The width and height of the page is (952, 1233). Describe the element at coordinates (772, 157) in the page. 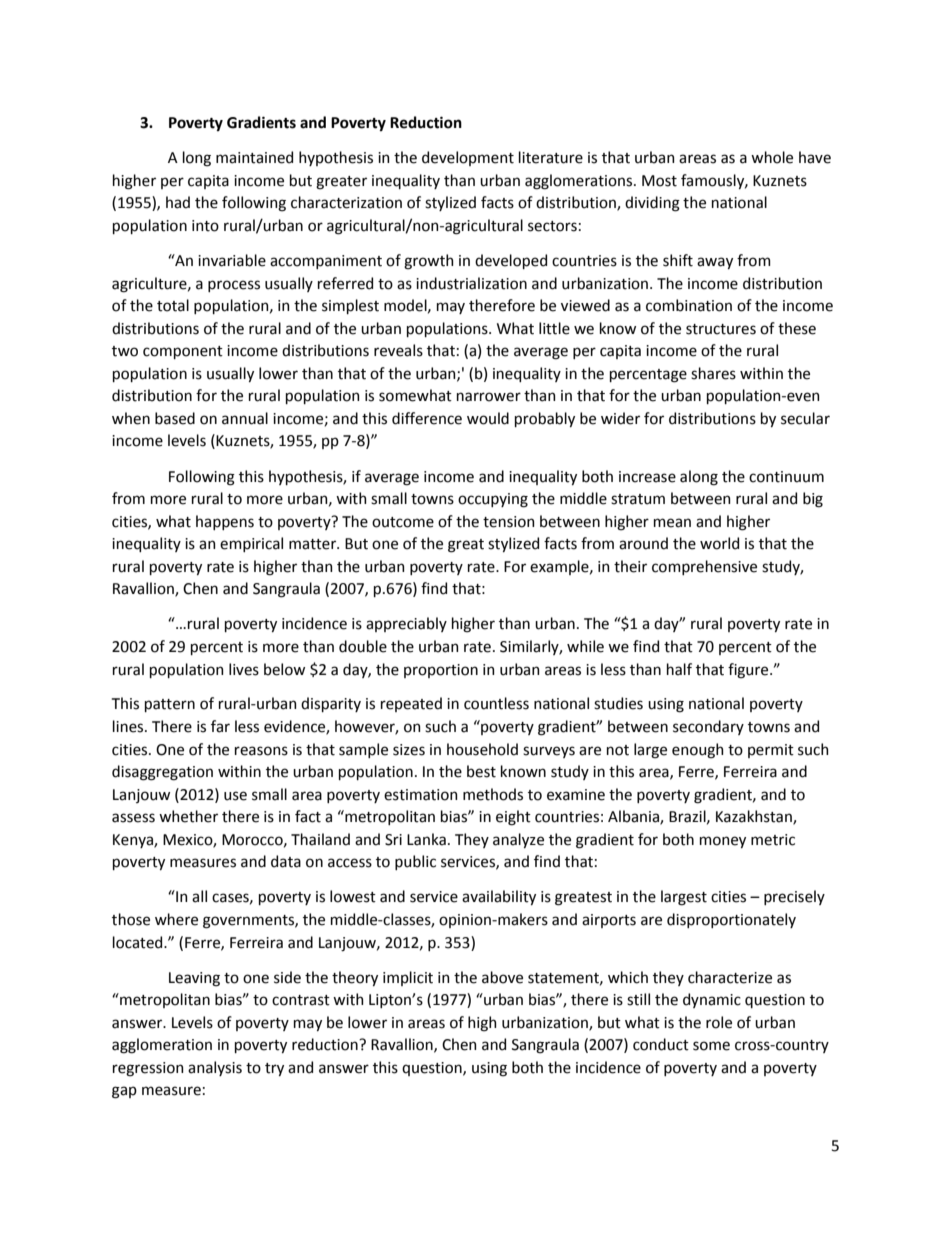

I see `whole` at that location.
